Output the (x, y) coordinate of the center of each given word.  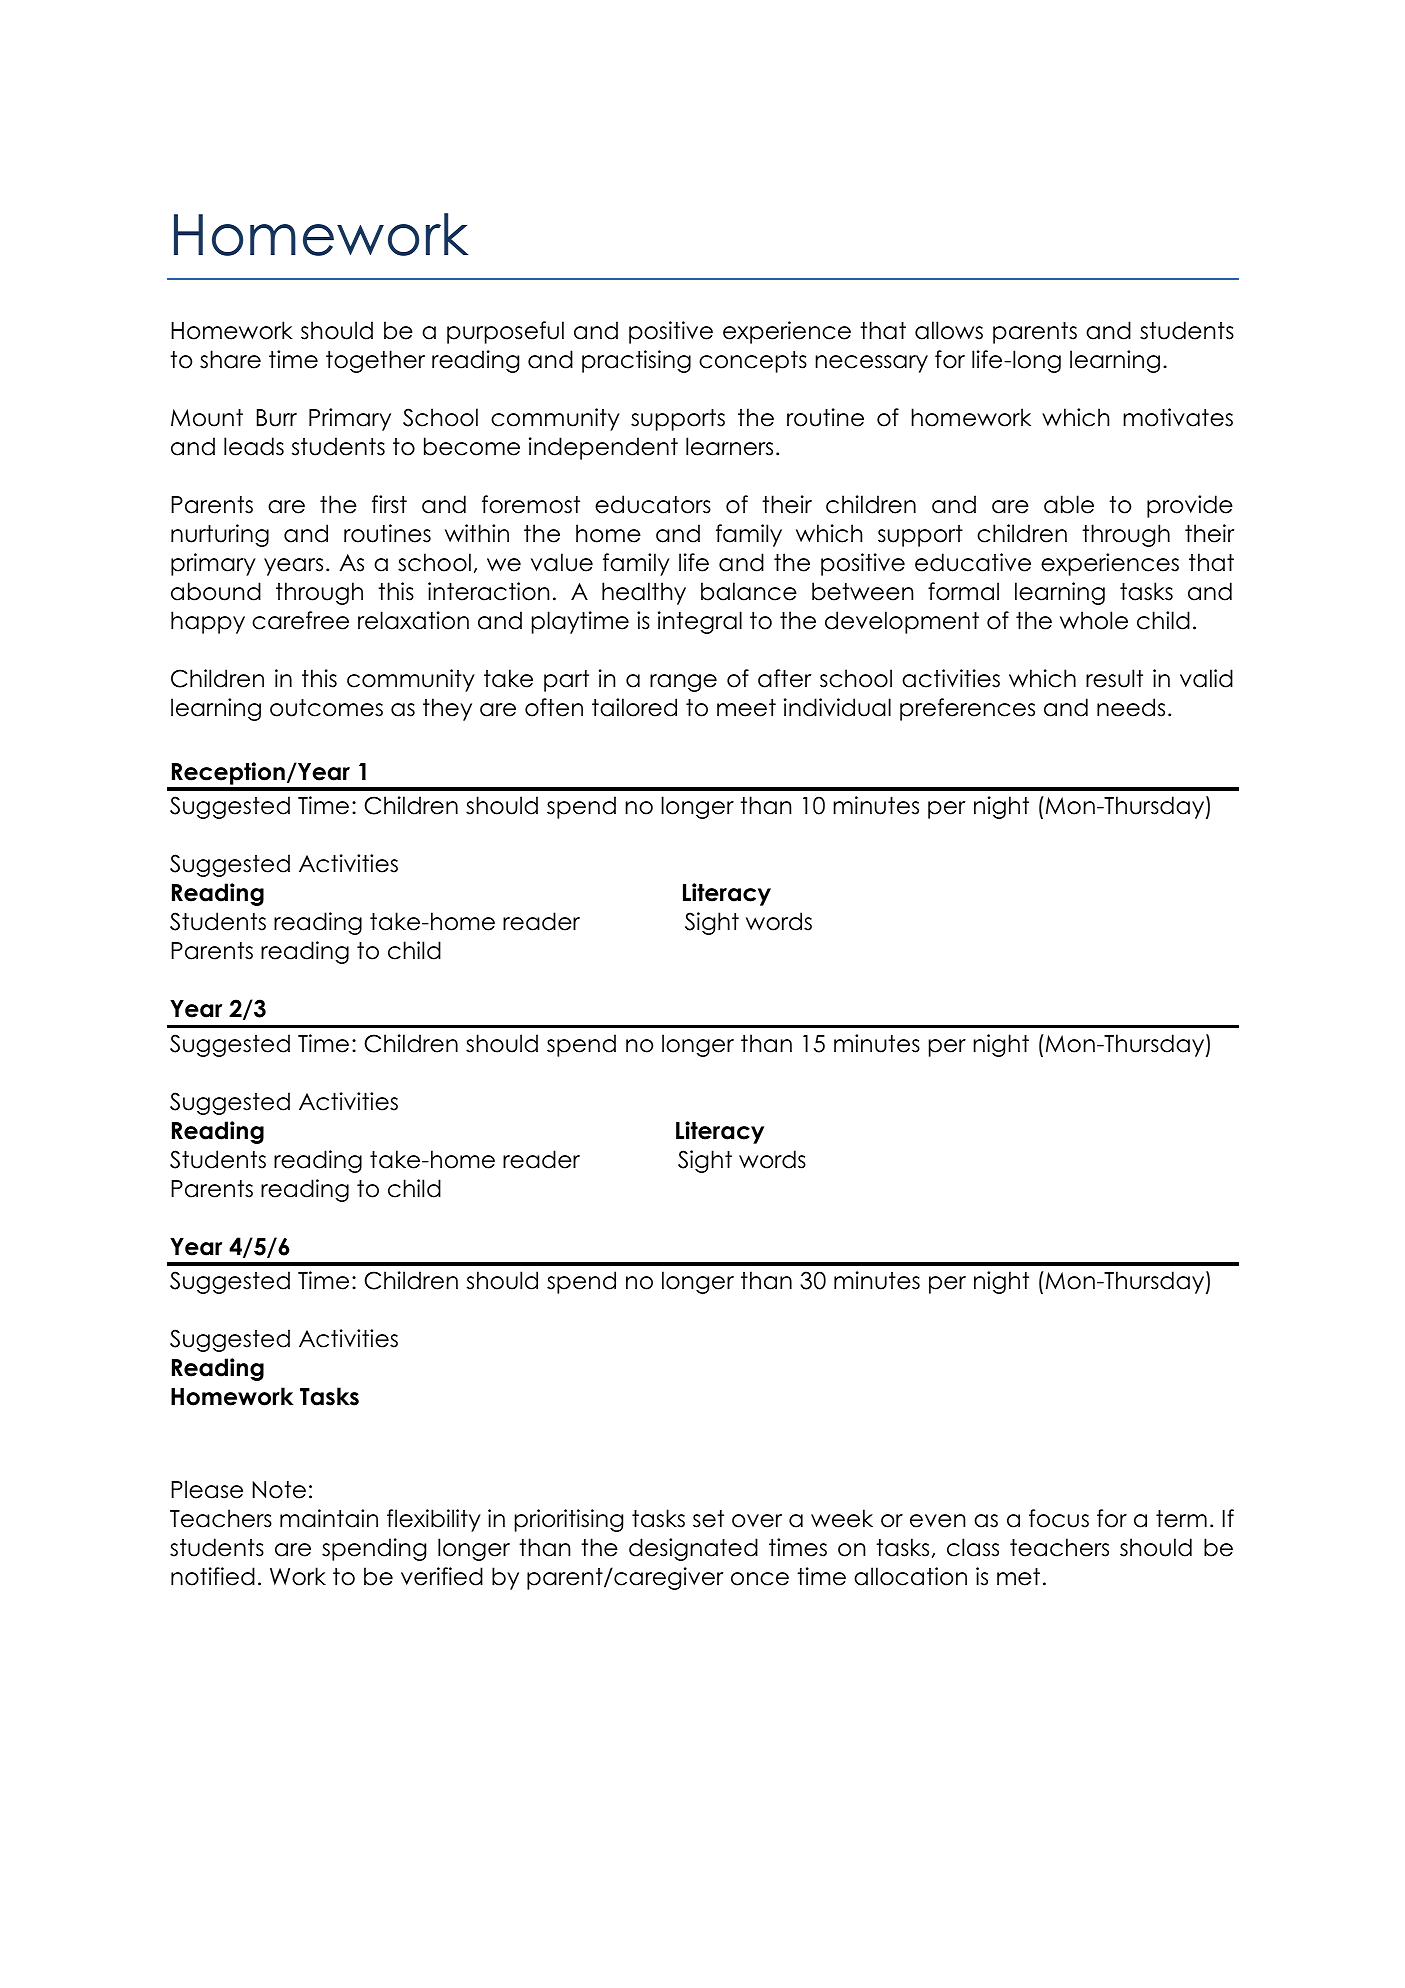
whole (1094, 620)
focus (1059, 1518)
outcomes (326, 708)
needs (1131, 707)
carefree (300, 620)
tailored (634, 707)
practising (636, 361)
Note (279, 1490)
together (375, 361)
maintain (329, 1518)
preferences (967, 709)
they (447, 709)
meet (746, 708)
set (708, 1519)
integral (700, 622)
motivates (1178, 417)
